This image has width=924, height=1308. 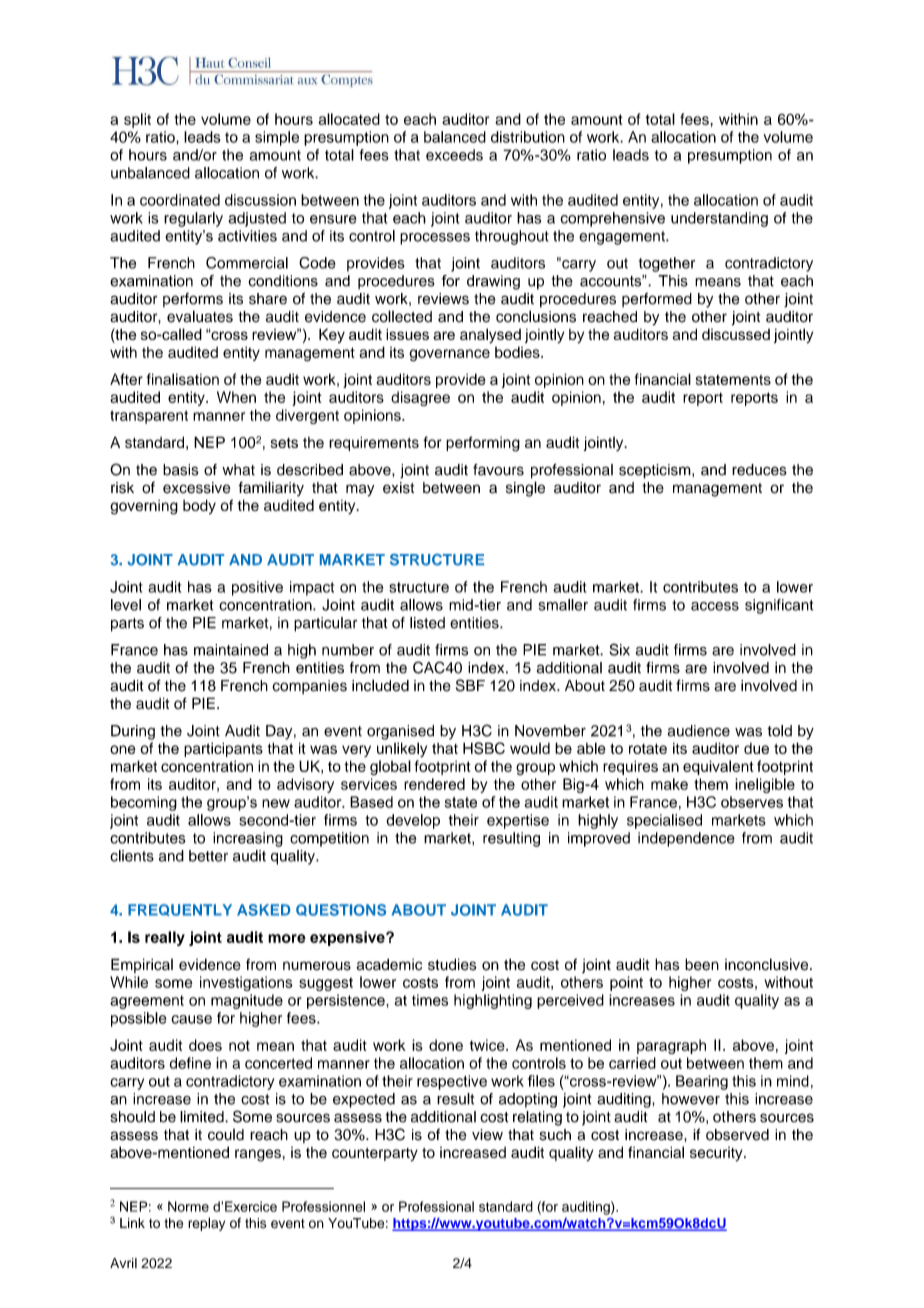 I want to click on develop, so click(x=413, y=821).
